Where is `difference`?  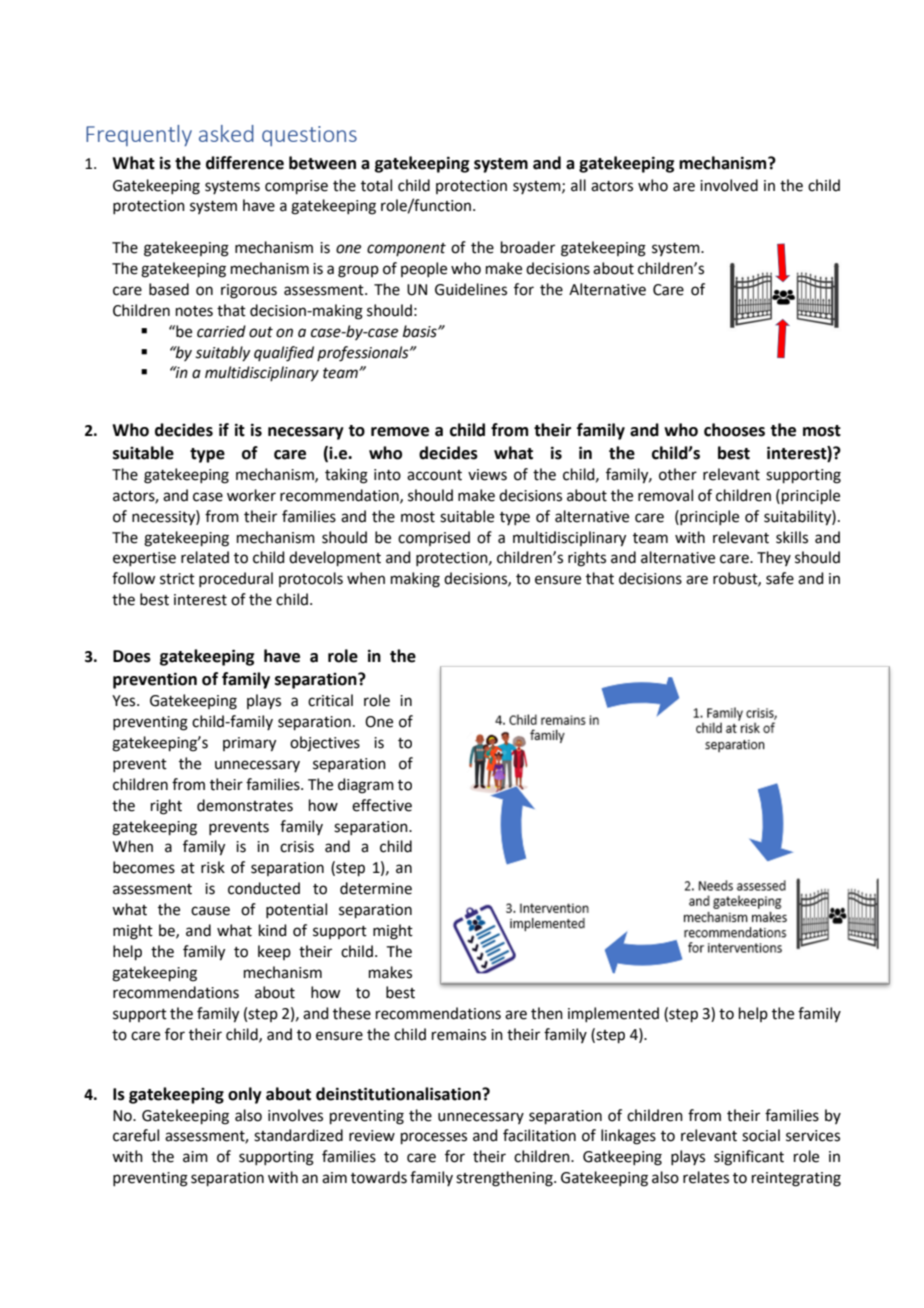 difference is located at coordinates (245, 163).
